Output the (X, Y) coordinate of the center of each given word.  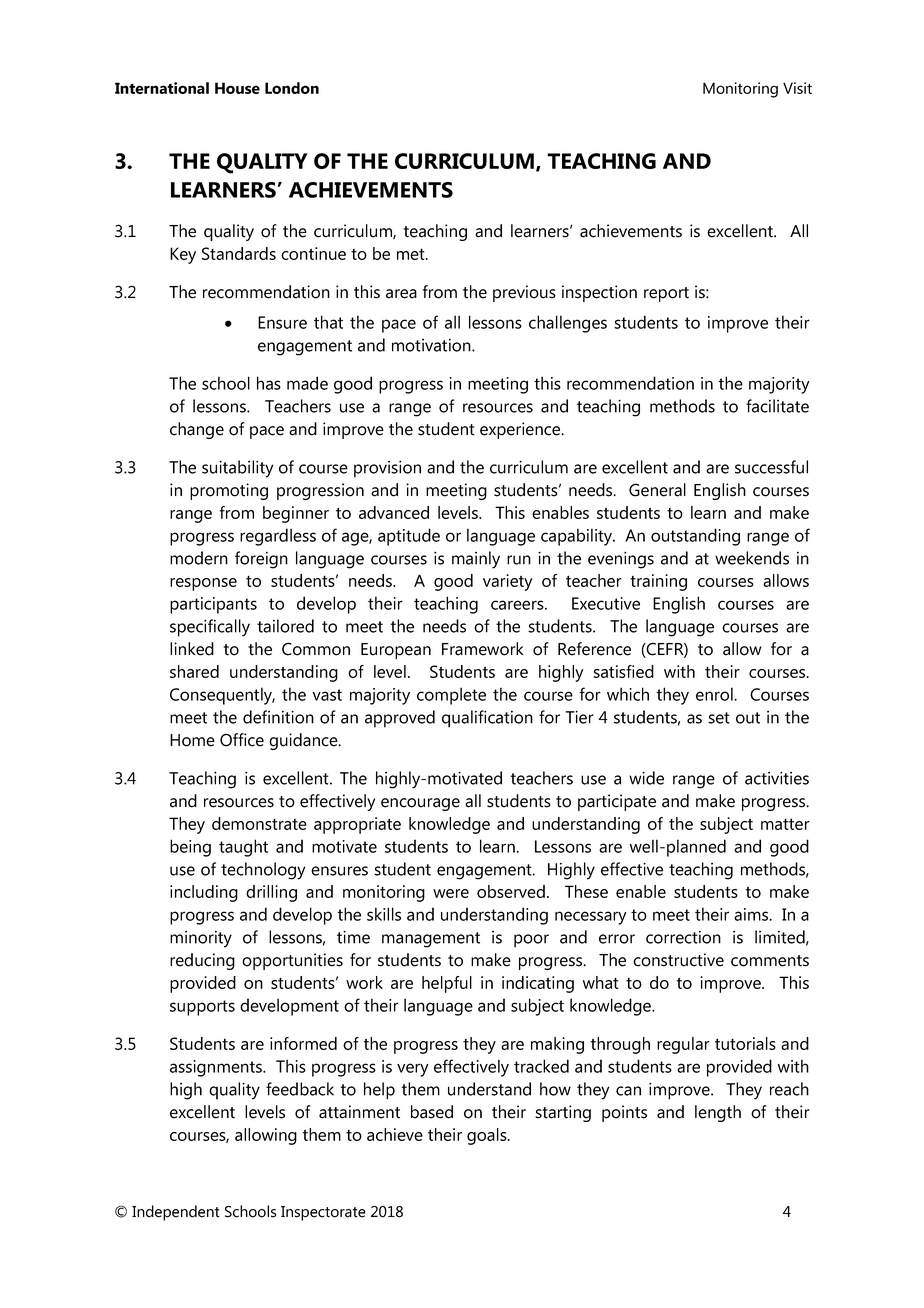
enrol (715, 694)
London (292, 88)
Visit (797, 88)
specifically (210, 628)
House (237, 88)
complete (451, 696)
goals (488, 1136)
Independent (176, 1213)
